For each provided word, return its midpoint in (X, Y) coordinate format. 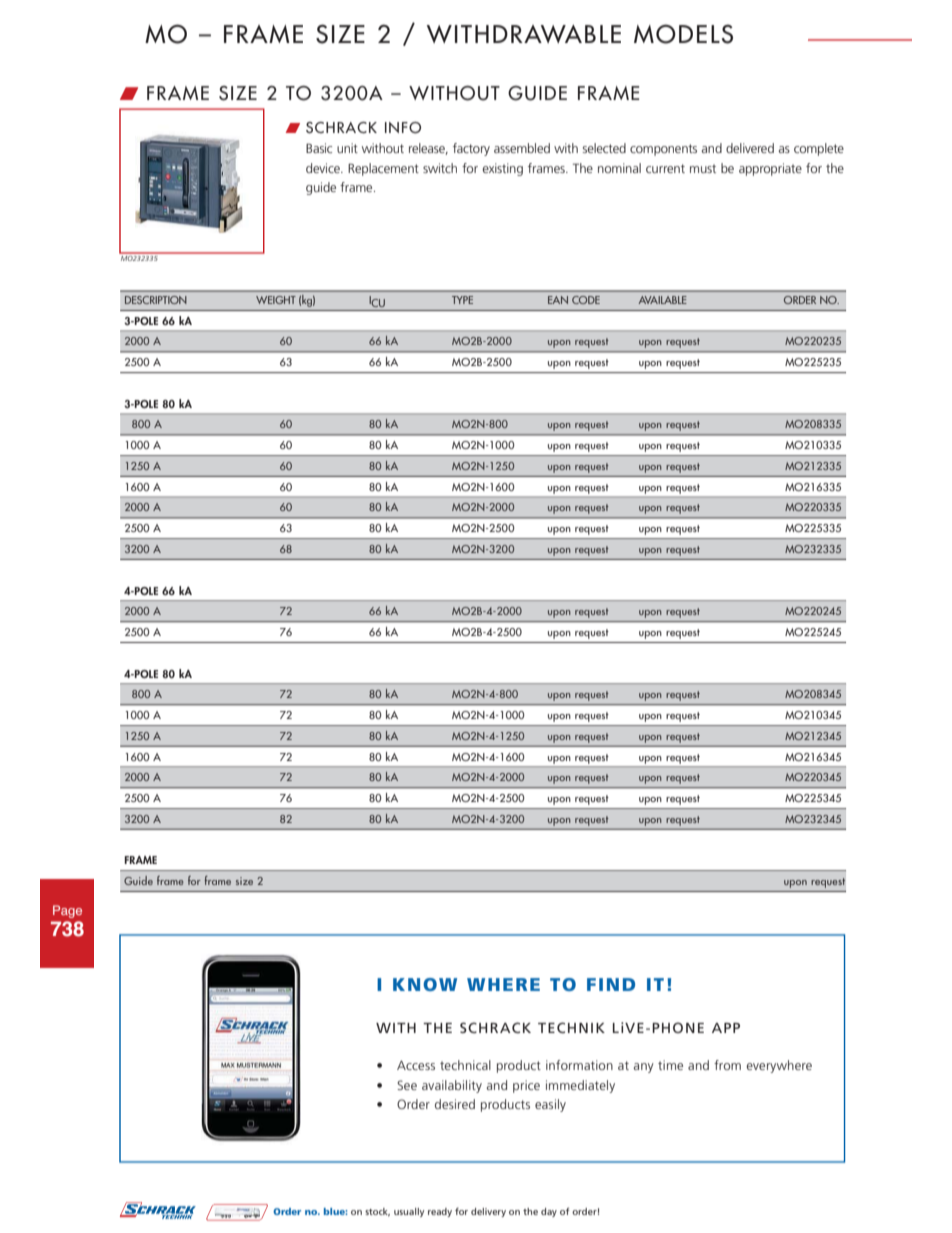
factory (471, 149)
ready (440, 1212)
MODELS (683, 34)
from (727, 1065)
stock (377, 1212)
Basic (319, 148)
